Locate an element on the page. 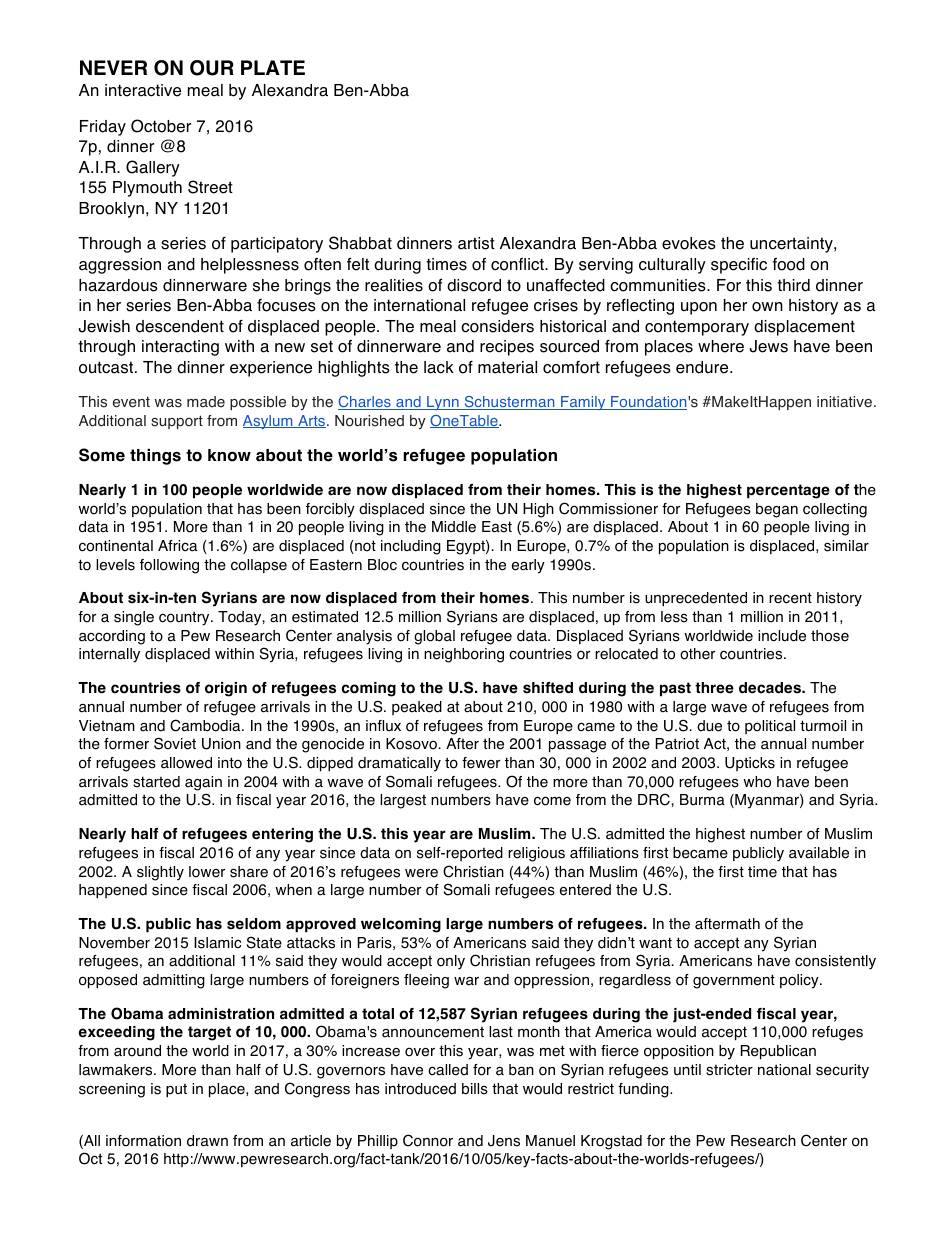 The image size is (952, 1233). October is located at coordinates (161, 126).
